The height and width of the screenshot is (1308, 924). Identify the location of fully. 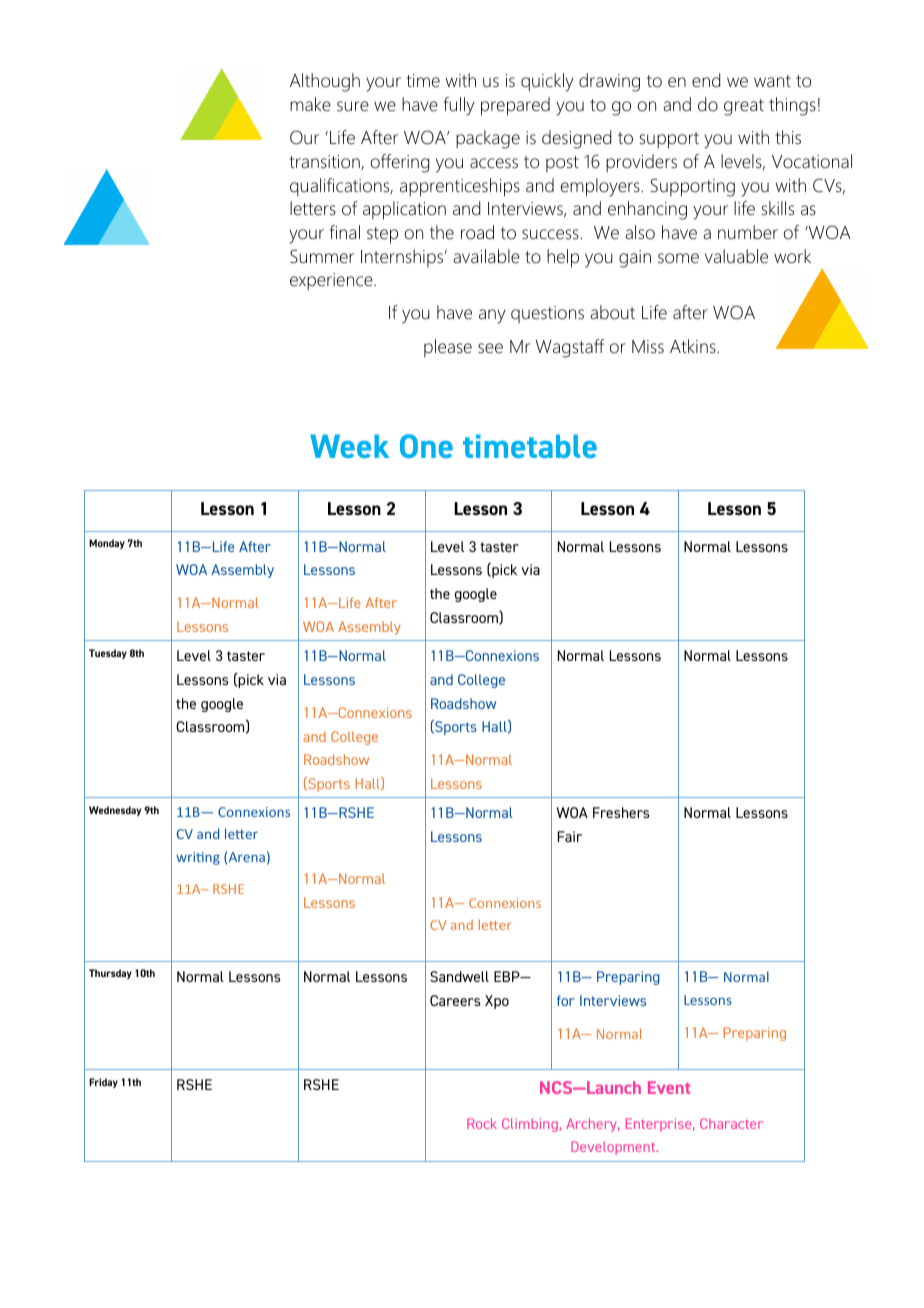
(459, 106).
